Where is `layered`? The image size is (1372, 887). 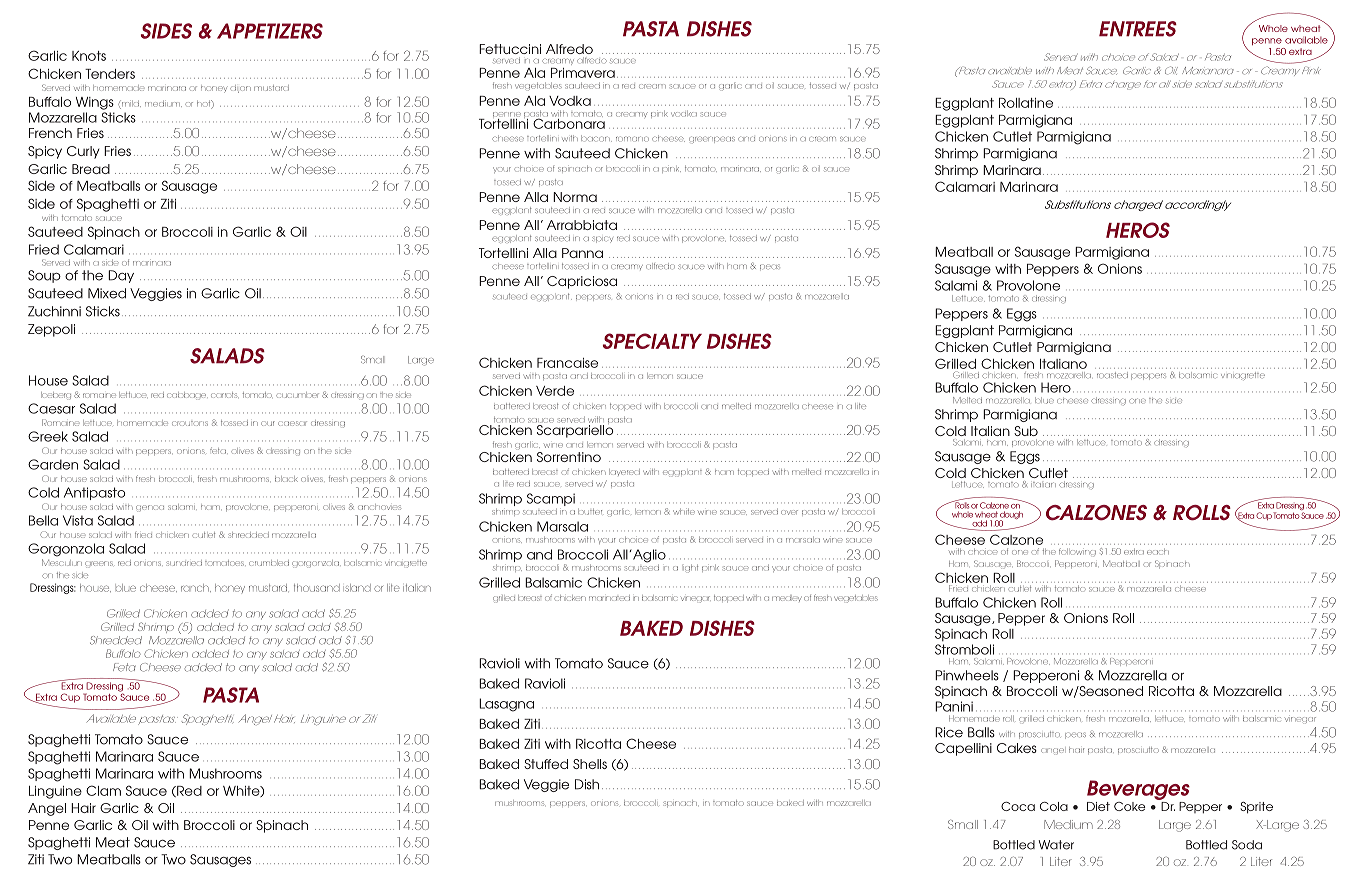
layered is located at coordinates (624, 472).
